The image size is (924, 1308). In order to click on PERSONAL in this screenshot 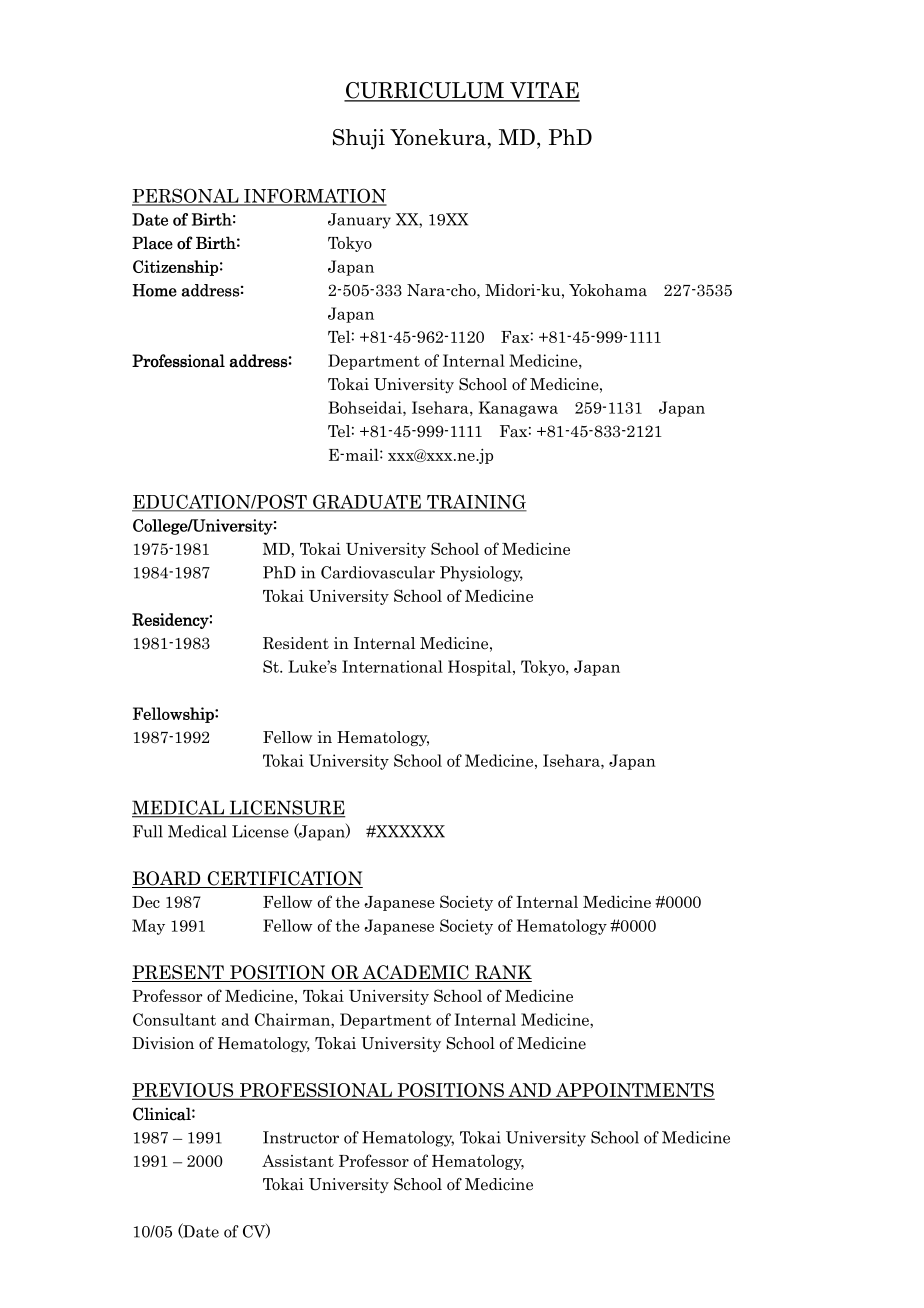, I will do `click(186, 196)`.
